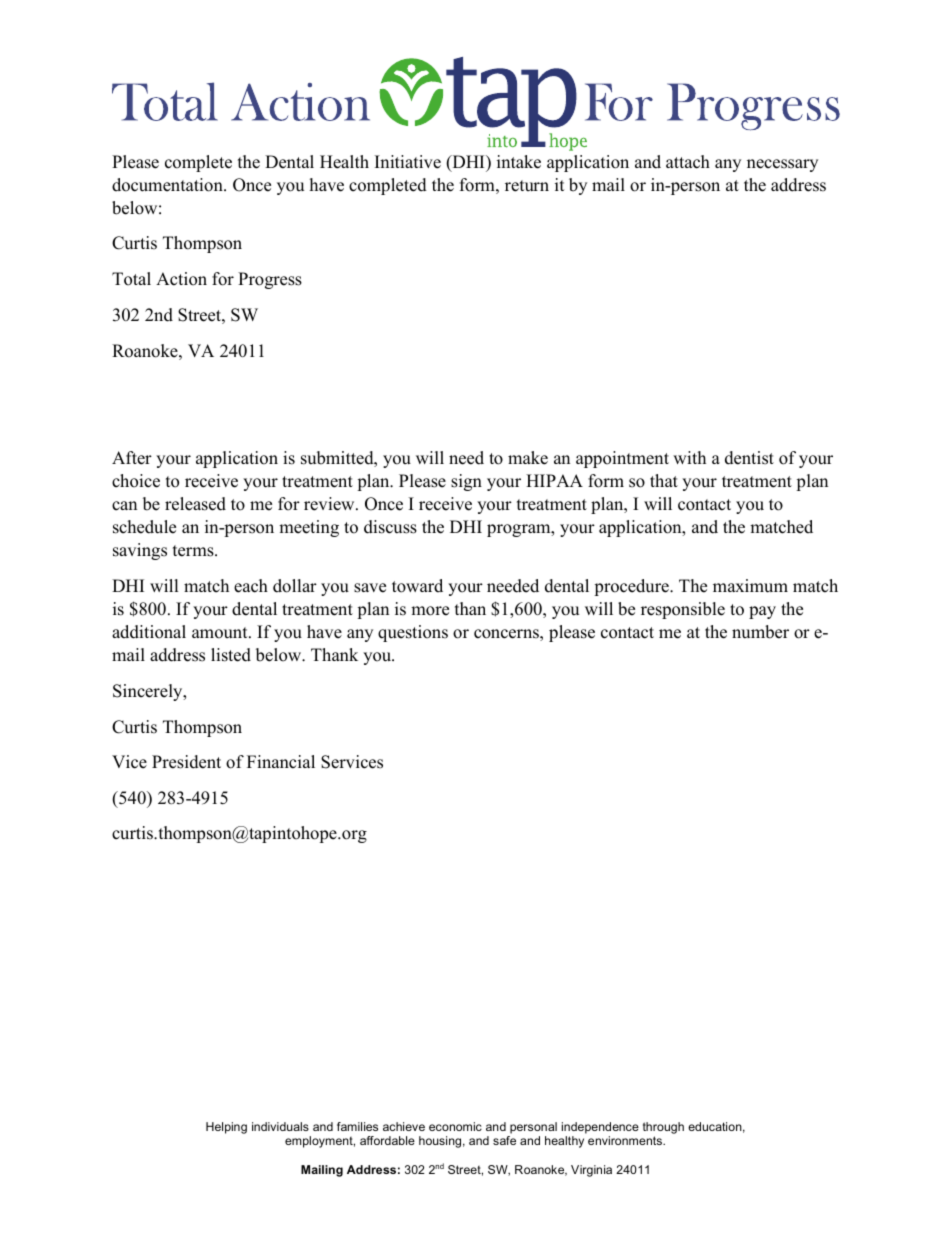 This screenshot has height=1233, width=952. I want to click on that, so click(664, 480).
